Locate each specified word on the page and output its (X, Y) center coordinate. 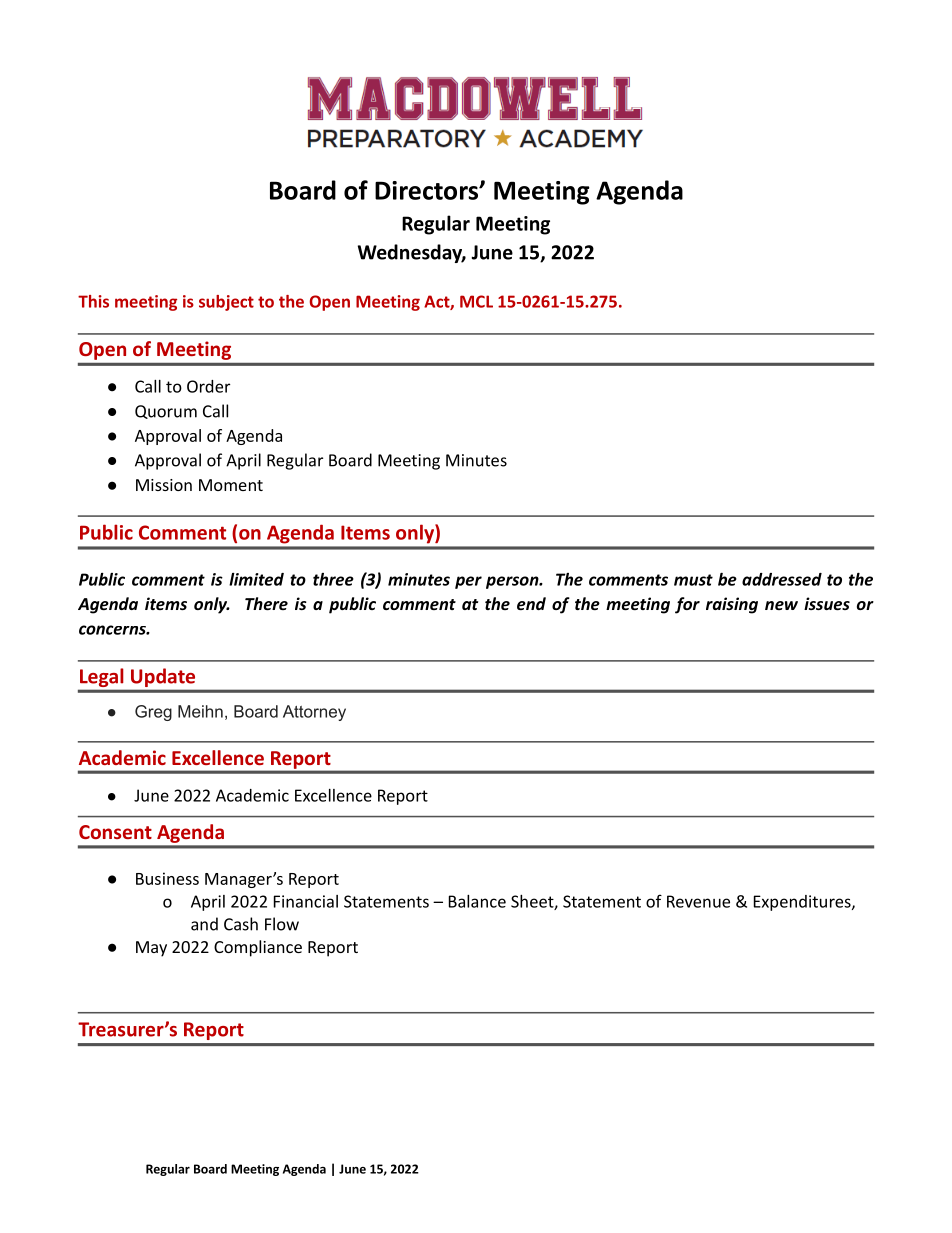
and (204, 924)
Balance (477, 901)
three (333, 579)
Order (208, 386)
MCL (476, 301)
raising (732, 605)
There (266, 603)
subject (226, 303)
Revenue (698, 901)
